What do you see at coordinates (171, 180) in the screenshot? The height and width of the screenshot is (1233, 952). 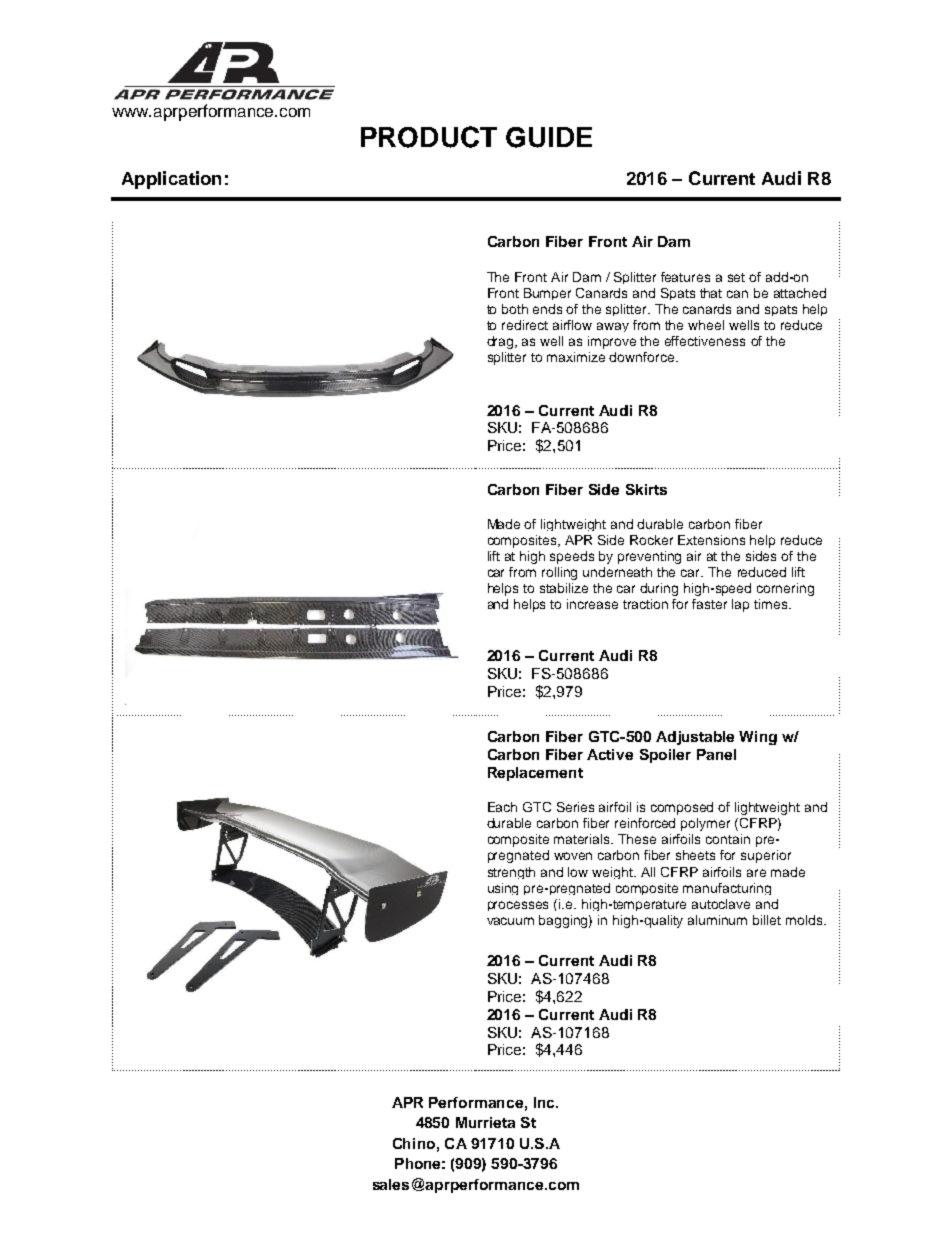 I see `Application` at bounding box center [171, 180].
